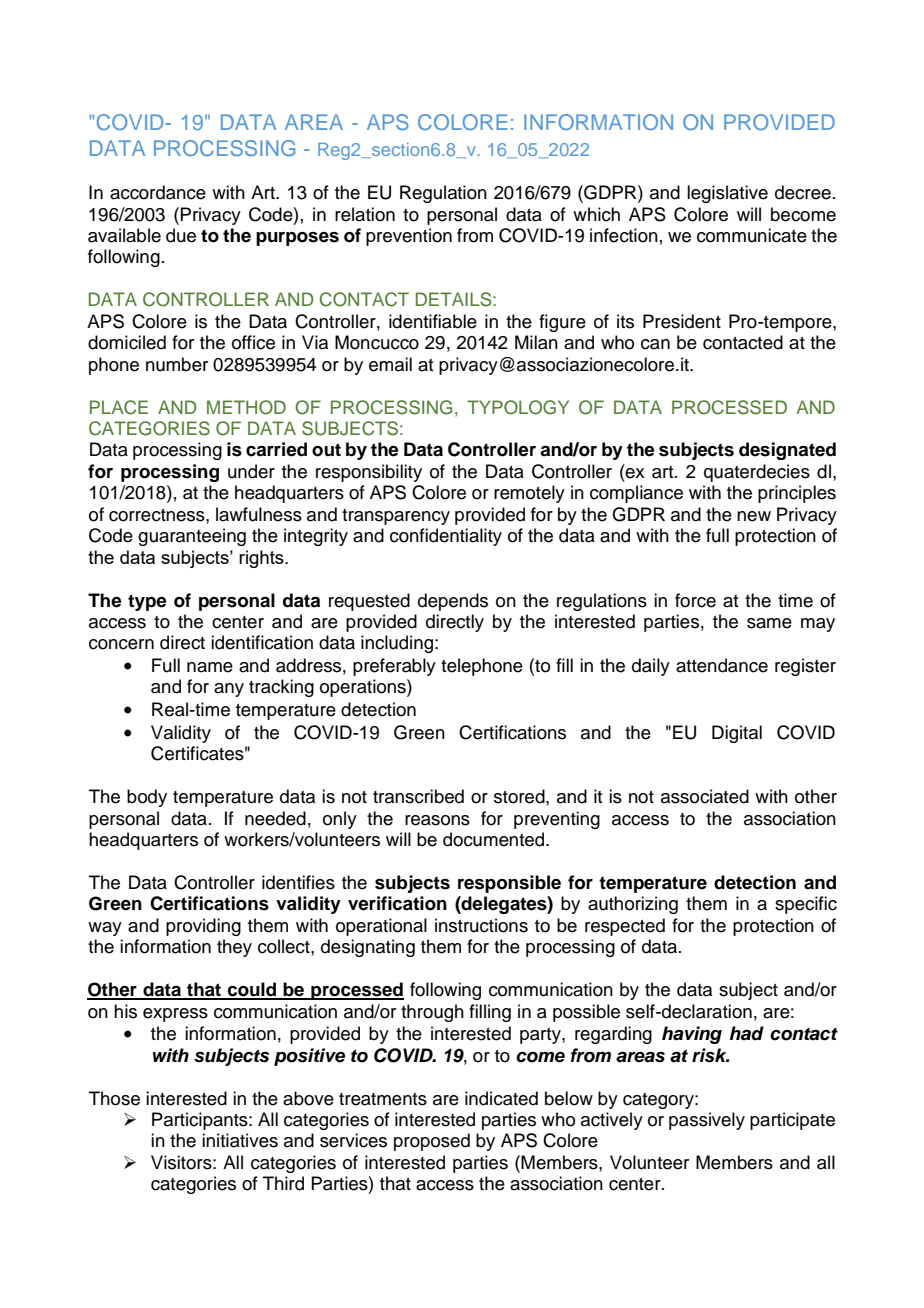 Image resolution: width=924 pixels, height=1308 pixels. I want to click on had, so click(747, 1033).
